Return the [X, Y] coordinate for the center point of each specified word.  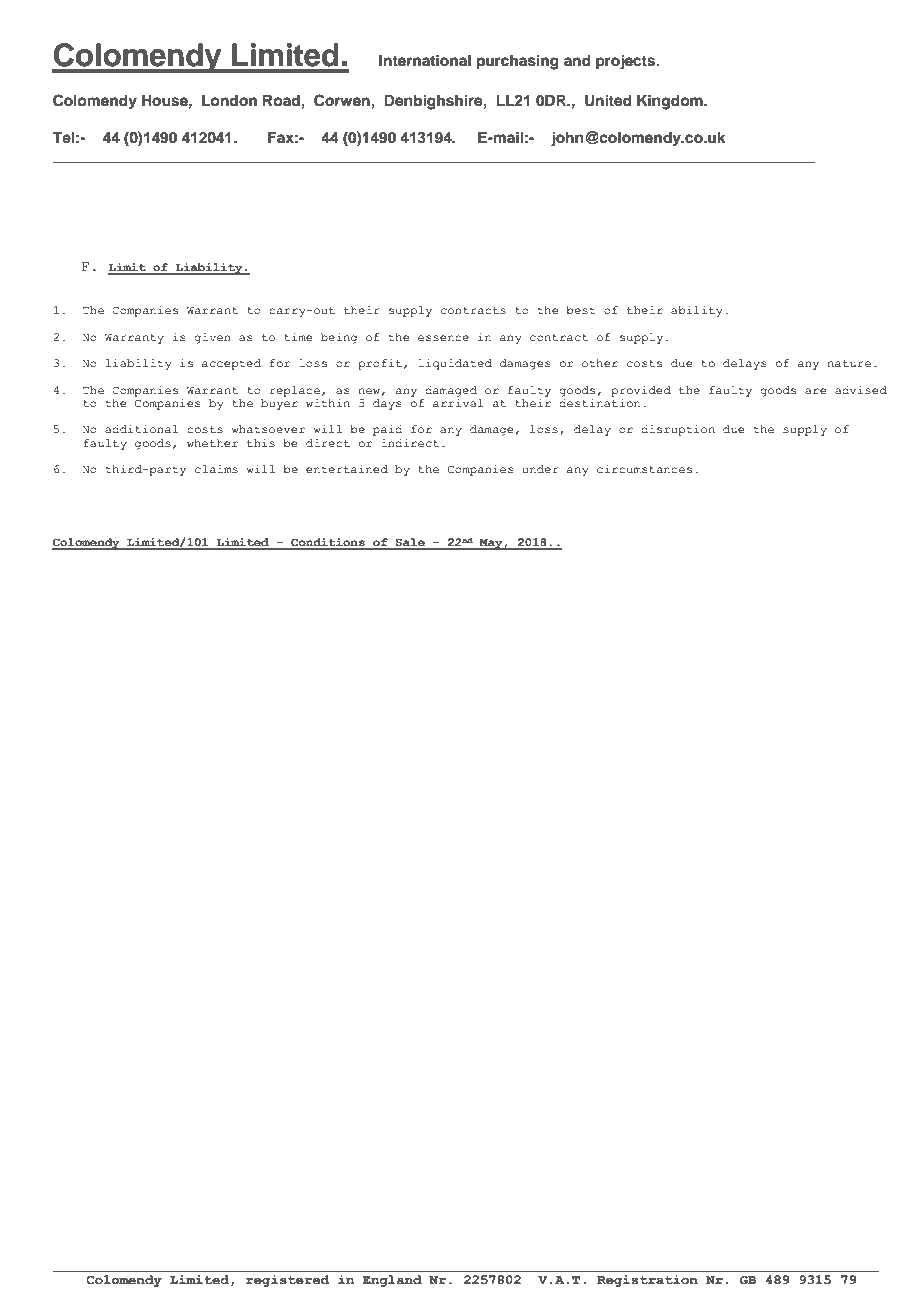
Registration [647, 1279]
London [229, 101]
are [815, 391]
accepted [231, 364]
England [392, 1279]
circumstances [644, 469]
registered [288, 1279]
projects [627, 62]
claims [216, 469]
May [491, 544]
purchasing [518, 62]
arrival [458, 403]
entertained [347, 469]
